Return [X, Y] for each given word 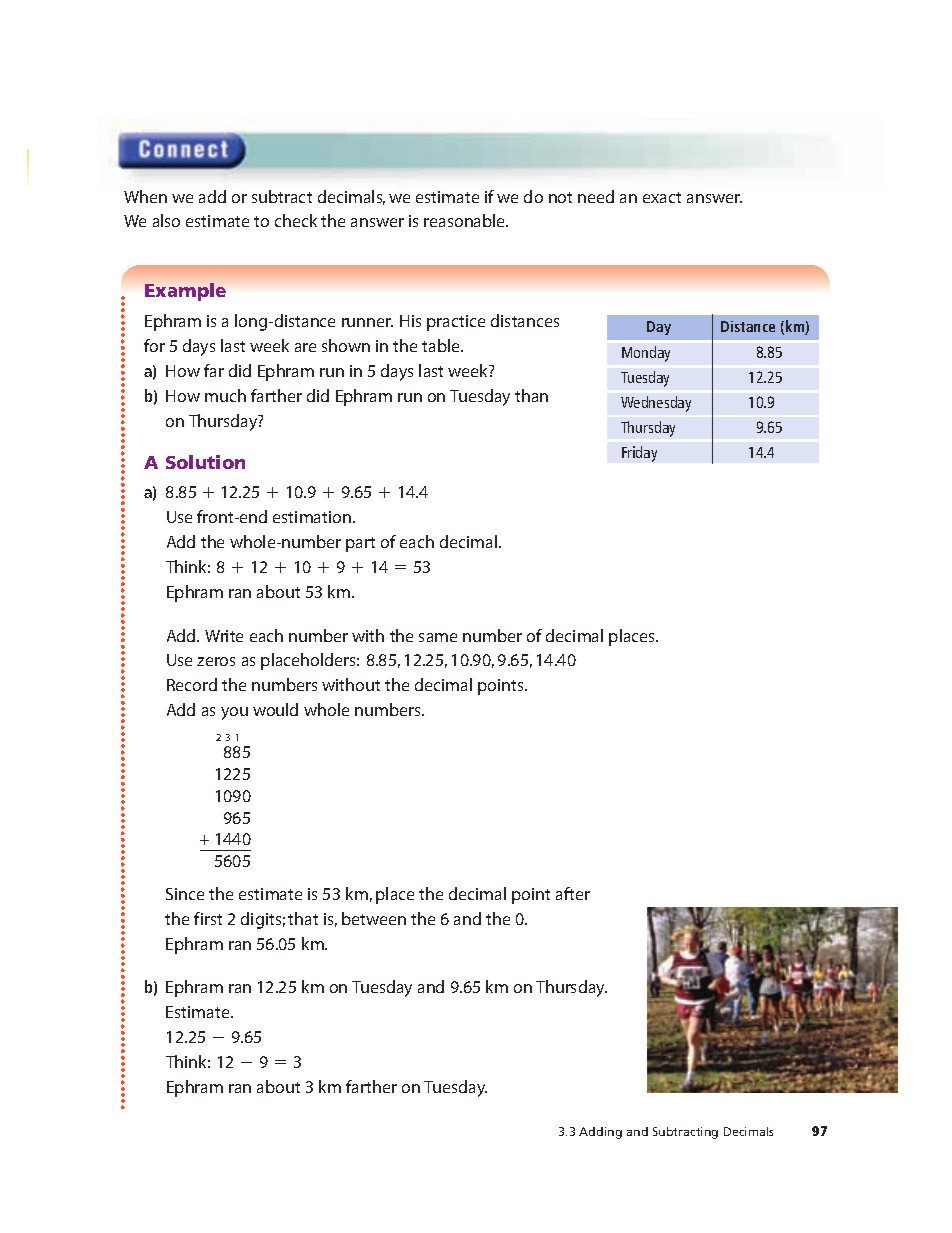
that [303, 918]
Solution [205, 462]
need [596, 196]
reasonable [466, 220]
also [166, 220]
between [374, 918]
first [208, 918]
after [573, 893]
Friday [639, 454]
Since [185, 894]
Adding [600, 1133]
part [360, 544]
